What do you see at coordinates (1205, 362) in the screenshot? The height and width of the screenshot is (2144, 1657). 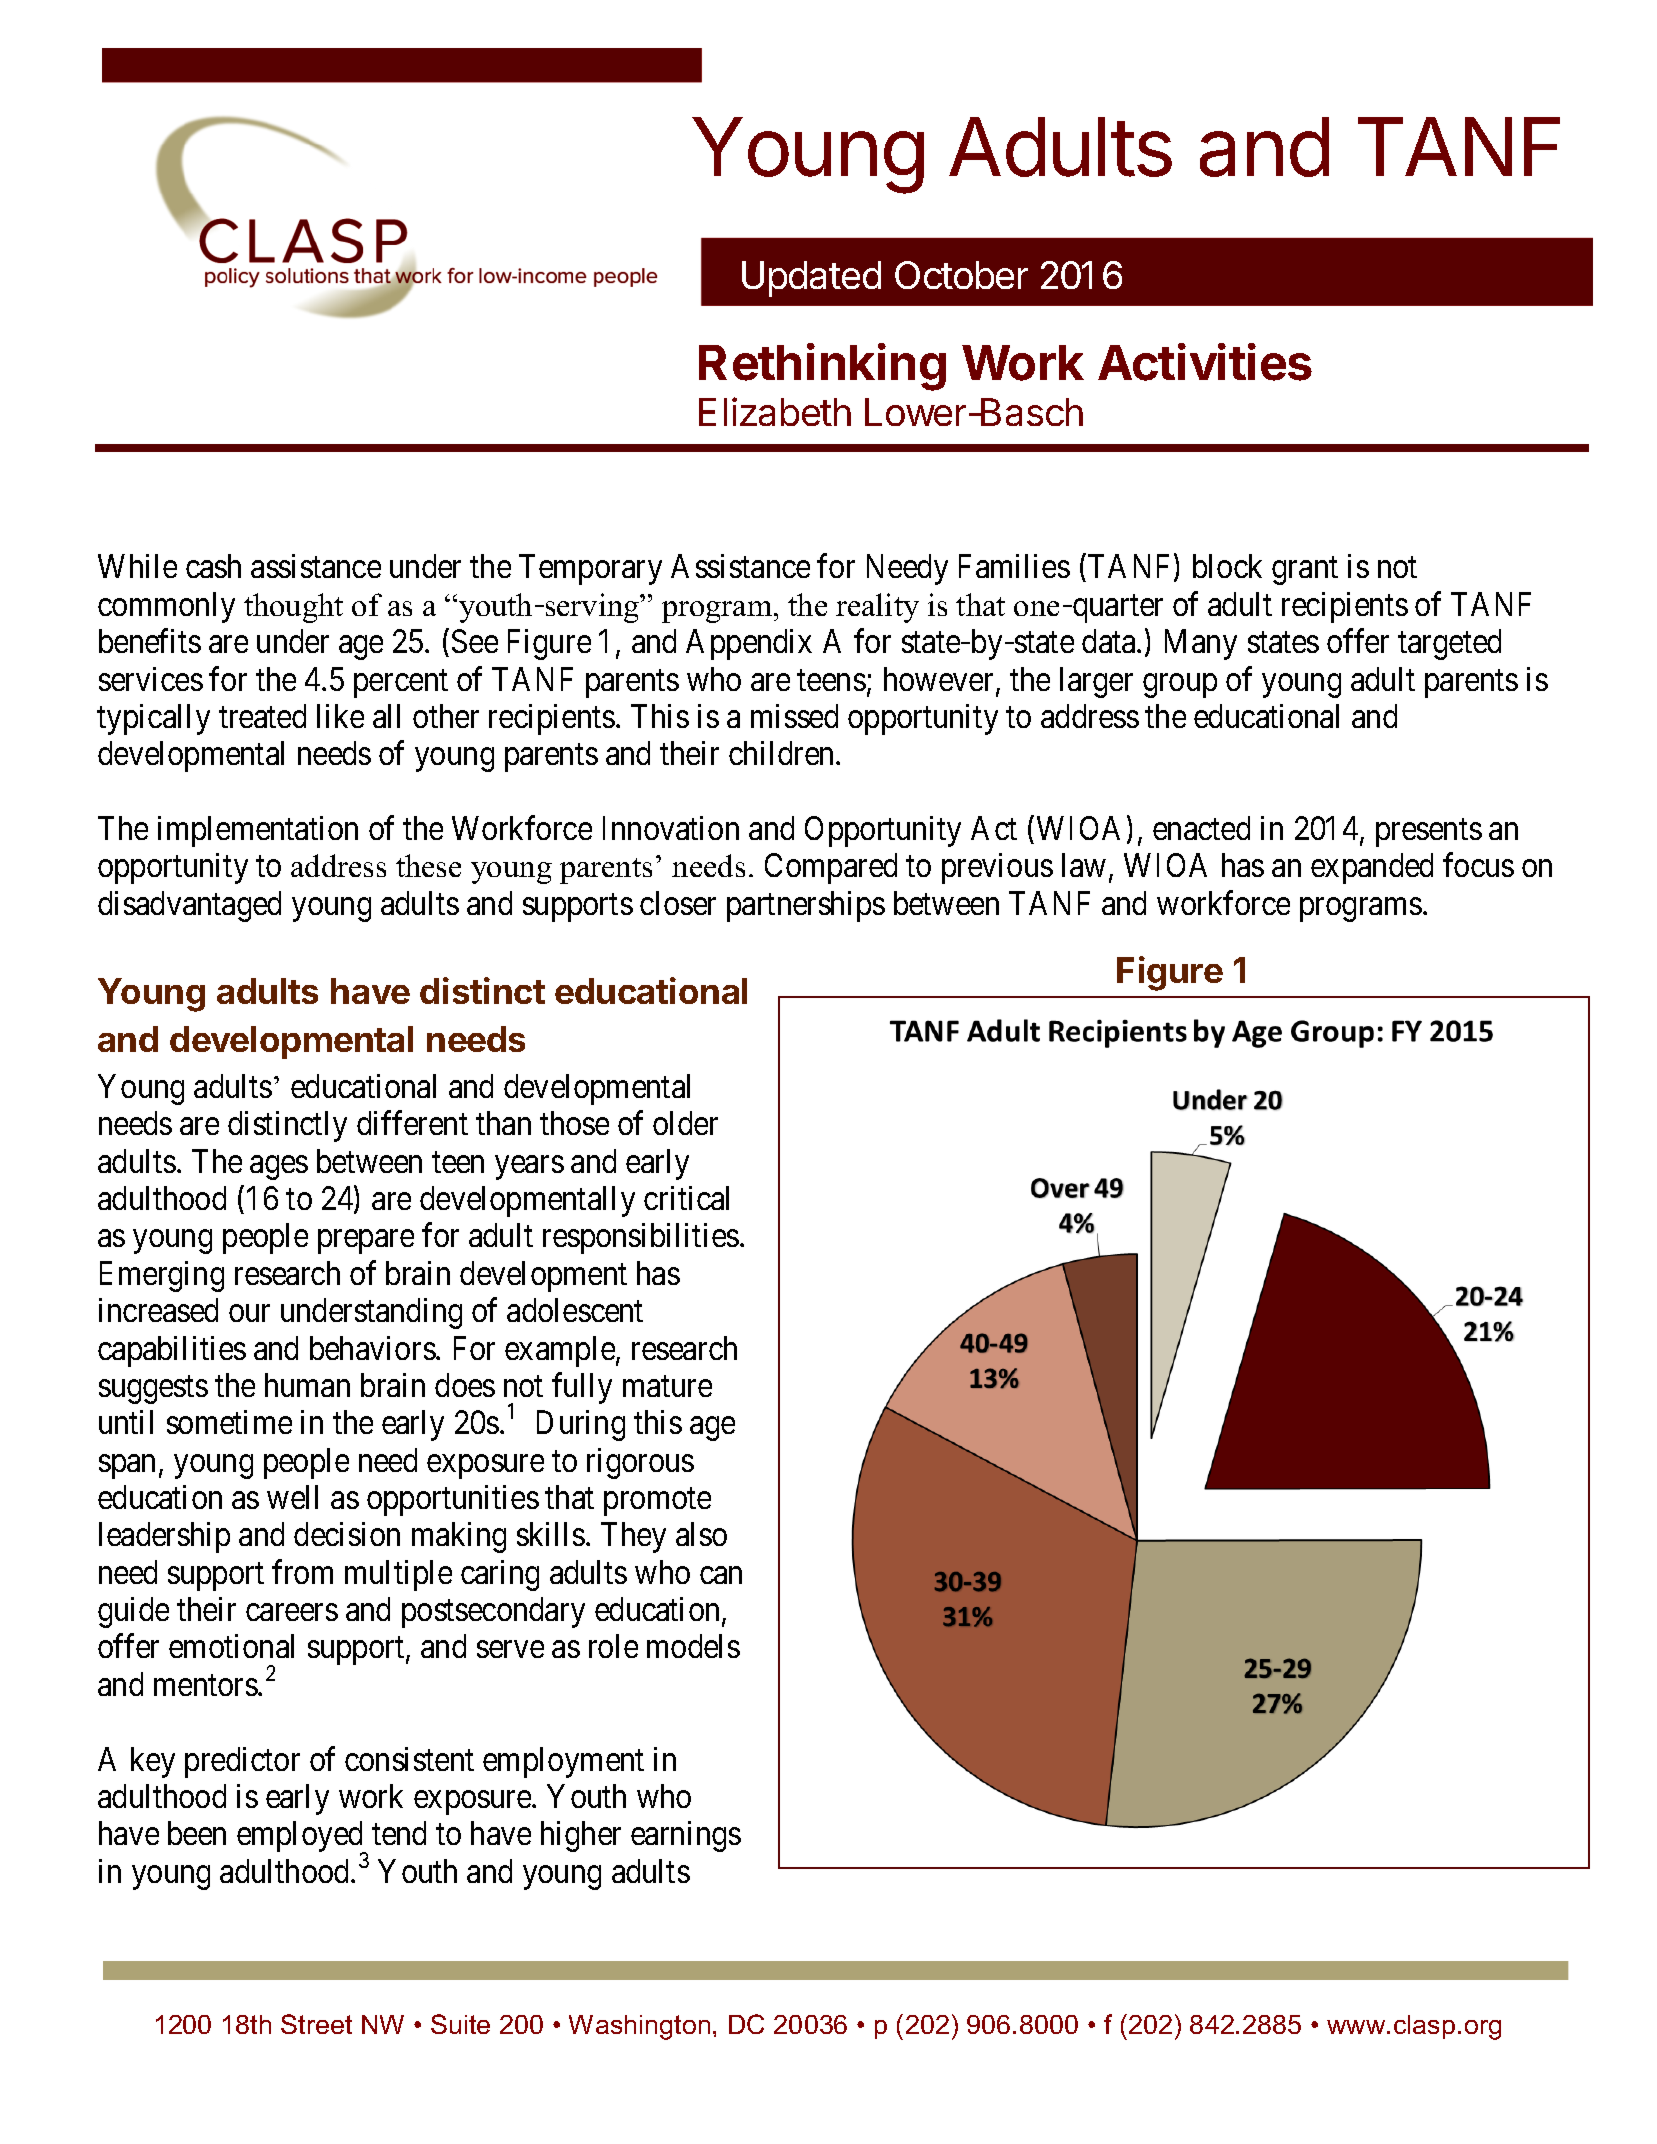 I see `Activities` at bounding box center [1205, 362].
